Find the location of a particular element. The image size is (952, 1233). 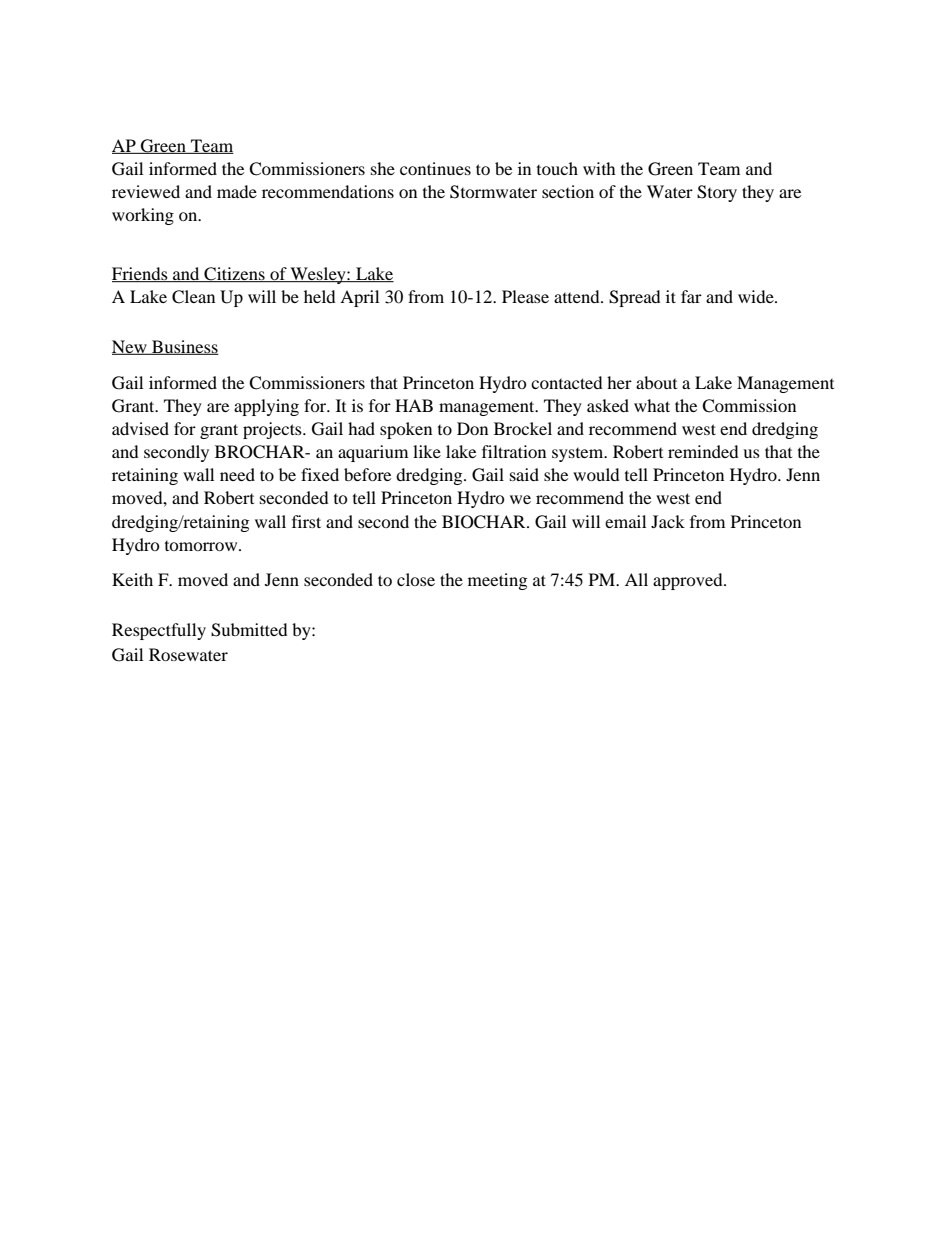

far is located at coordinates (691, 296).
